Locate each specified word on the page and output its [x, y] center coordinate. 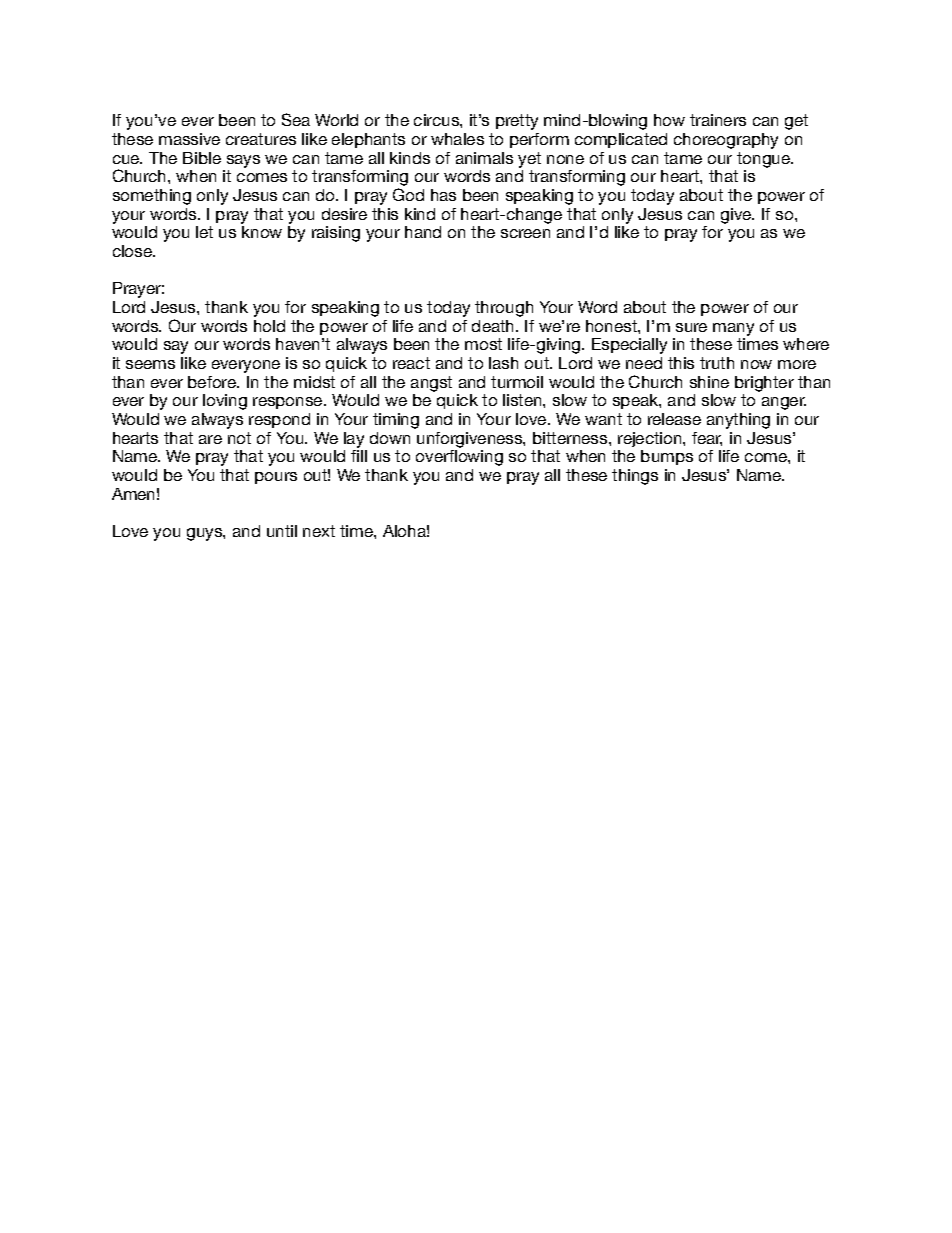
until [282, 531]
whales [457, 139]
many [733, 329]
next [319, 531]
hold [269, 326]
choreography [726, 141]
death [494, 326]
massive [189, 139]
